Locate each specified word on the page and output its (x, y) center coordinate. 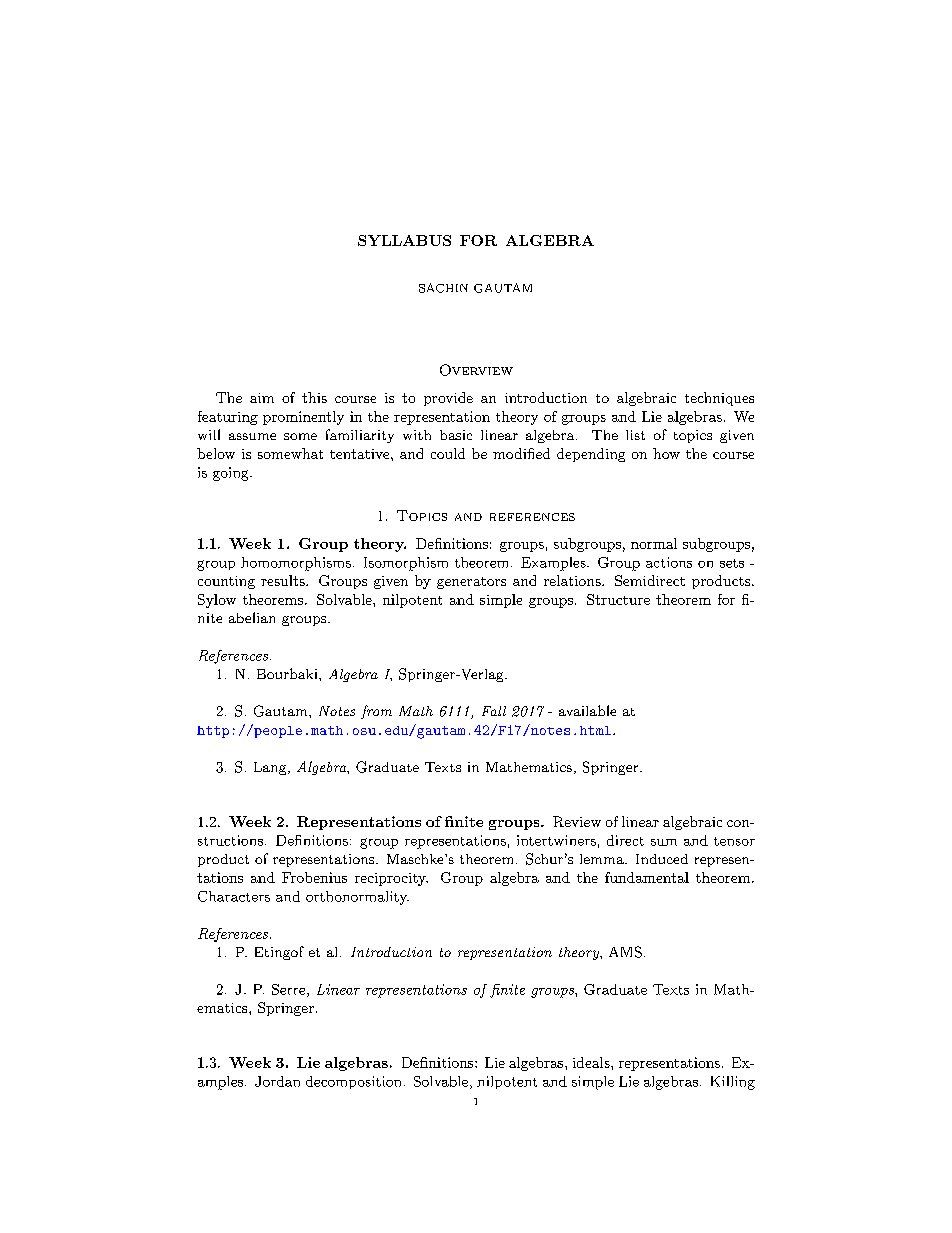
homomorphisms (296, 564)
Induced (662, 859)
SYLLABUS (404, 240)
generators (471, 583)
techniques (719, 399)
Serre (290, 990)
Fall (494, 711)
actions (669, 562)
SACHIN (443, 288)
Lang (271, 768)
